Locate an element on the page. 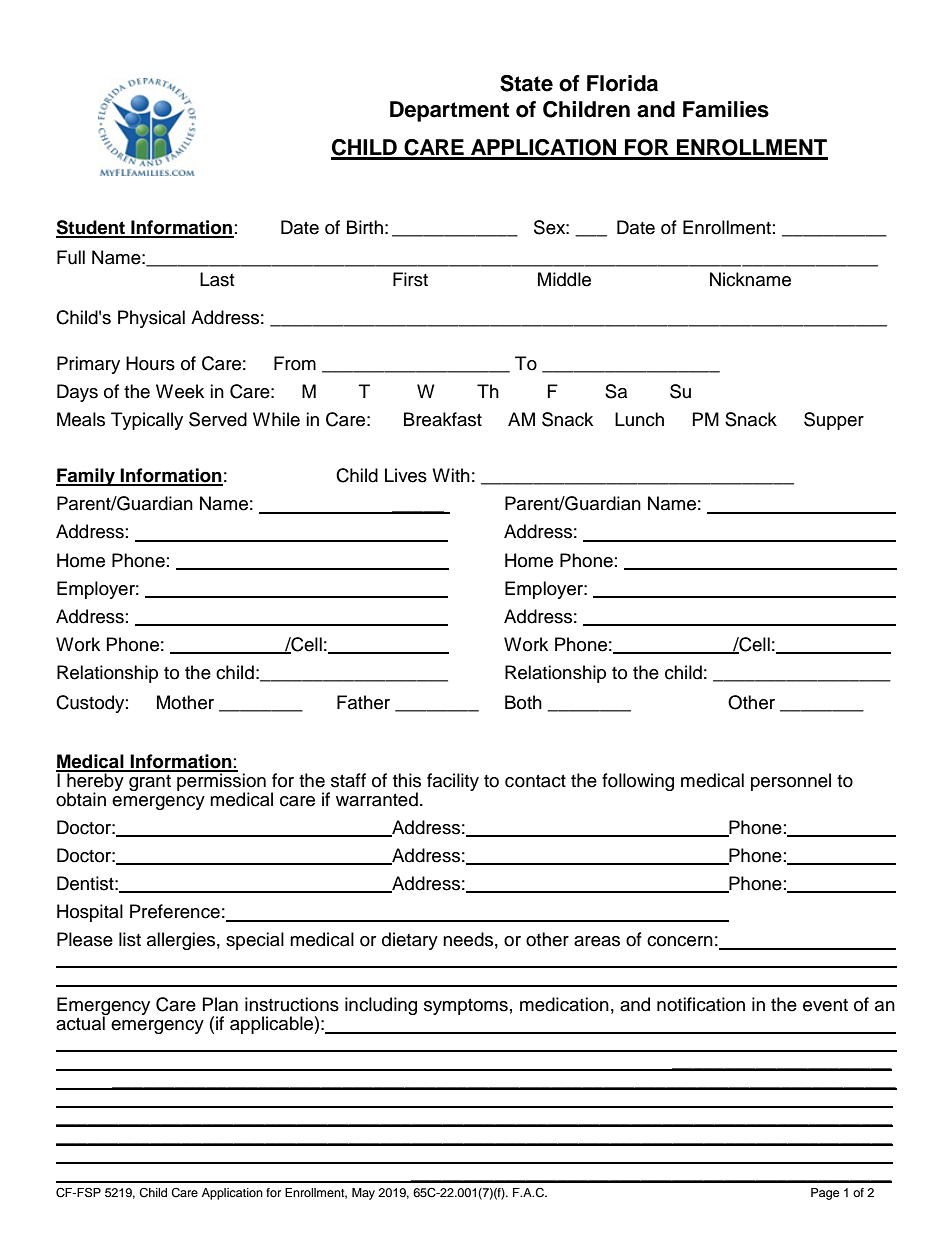  facility is located at coordinates (453, 782).
